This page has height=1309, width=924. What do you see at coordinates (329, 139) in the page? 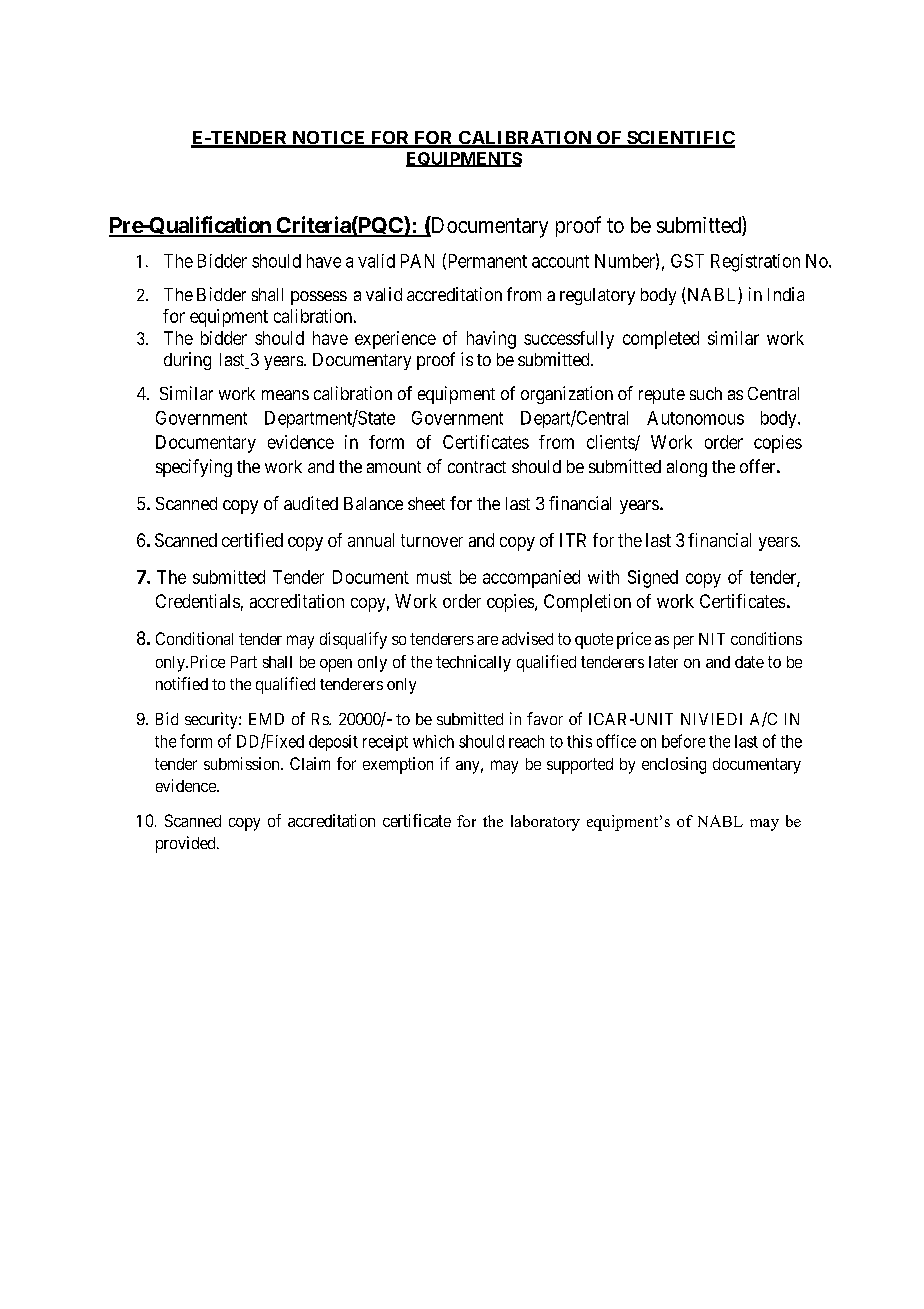
I see `NOTICE` at bounding box center [329, 139].
